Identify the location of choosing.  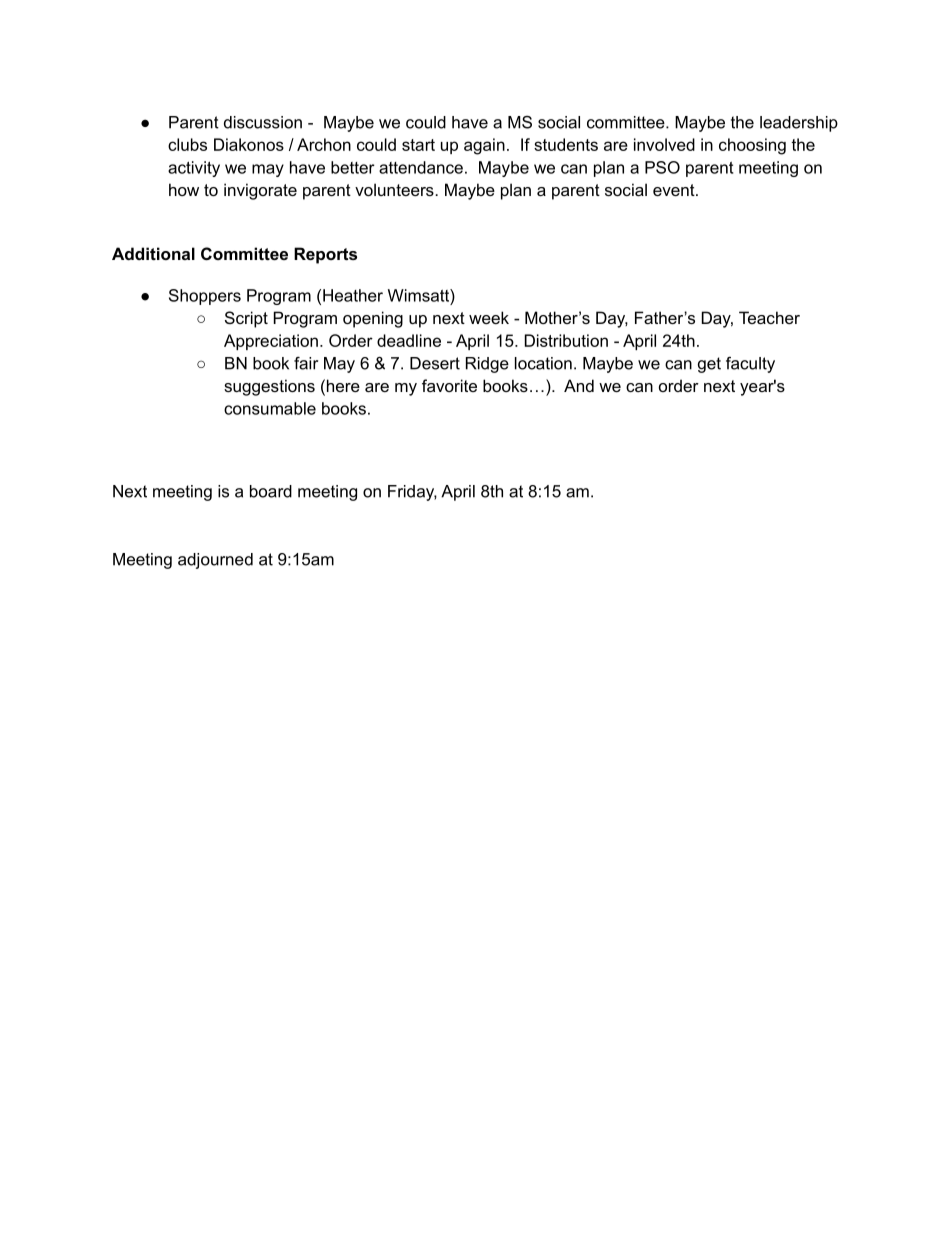
(752, 146).
